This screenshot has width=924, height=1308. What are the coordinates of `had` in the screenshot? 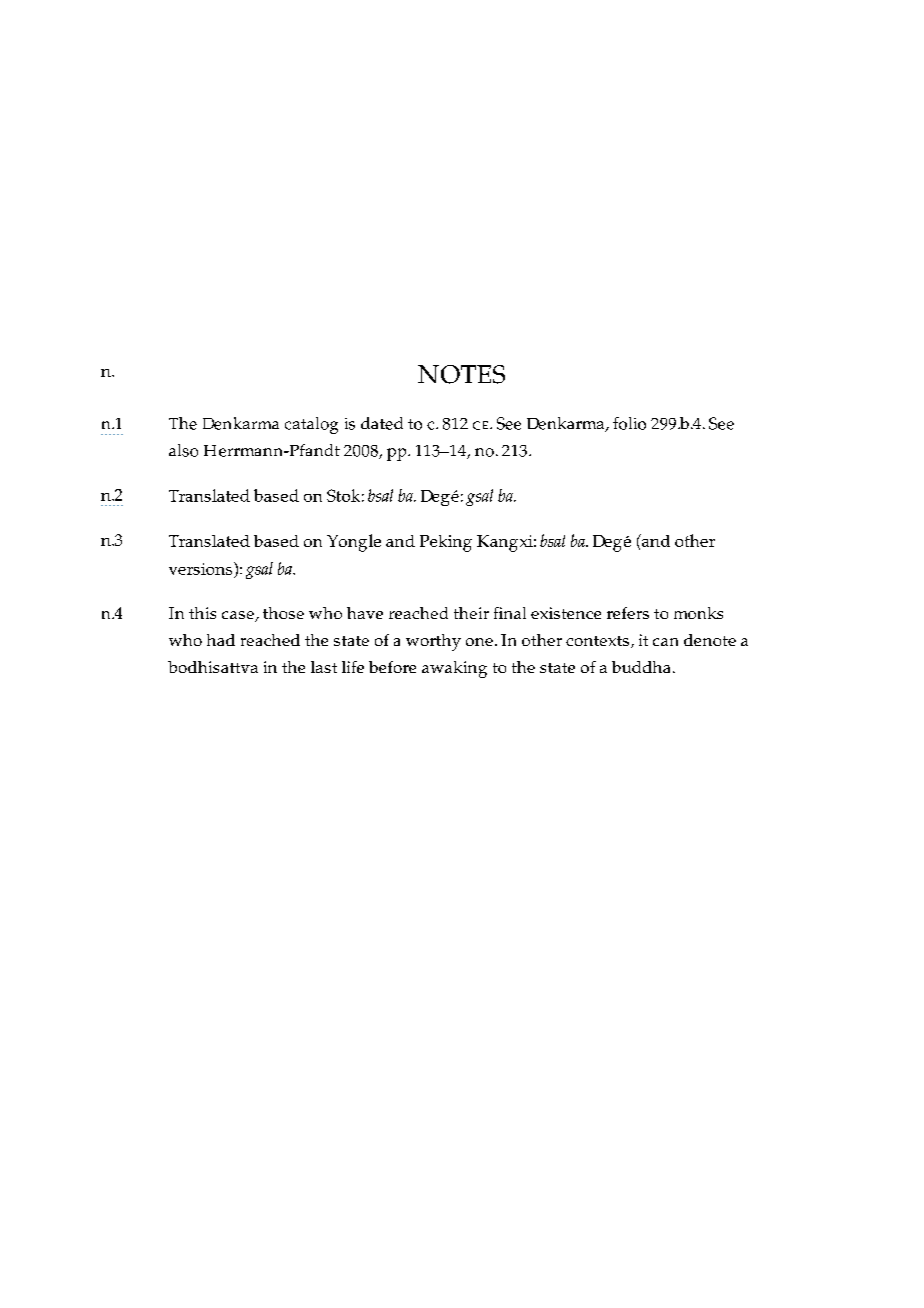 It's located at (221, 640).
